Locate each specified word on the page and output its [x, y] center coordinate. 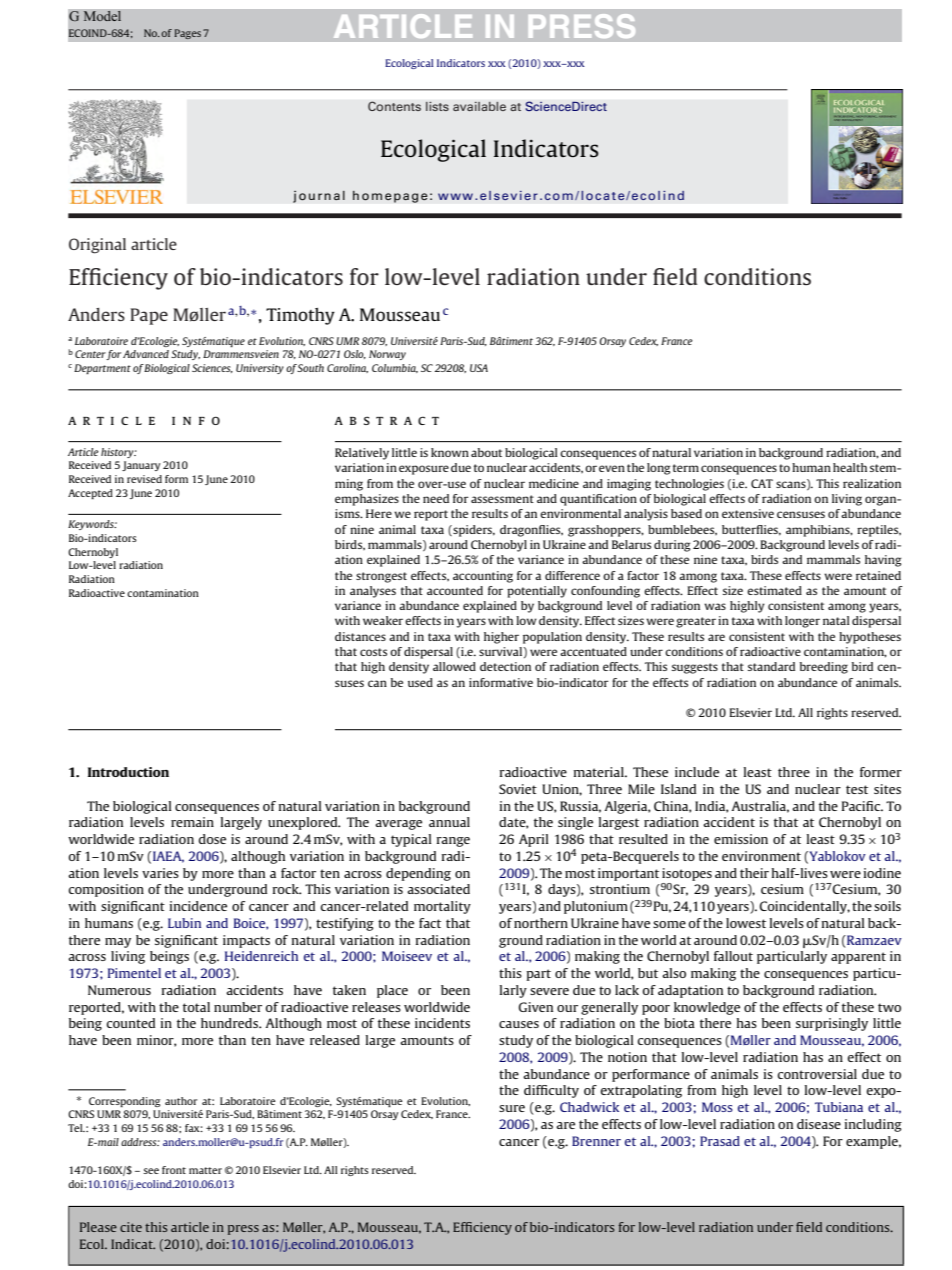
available [479, 106]
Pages [187, 34]
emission [741, 839]
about [486, 452]
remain [192, 822]
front [174, 1170]
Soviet [518, 789]
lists [437, 106]
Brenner [596, 1141]
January [141, 466]
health [850, 467]
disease [819, 1124]
